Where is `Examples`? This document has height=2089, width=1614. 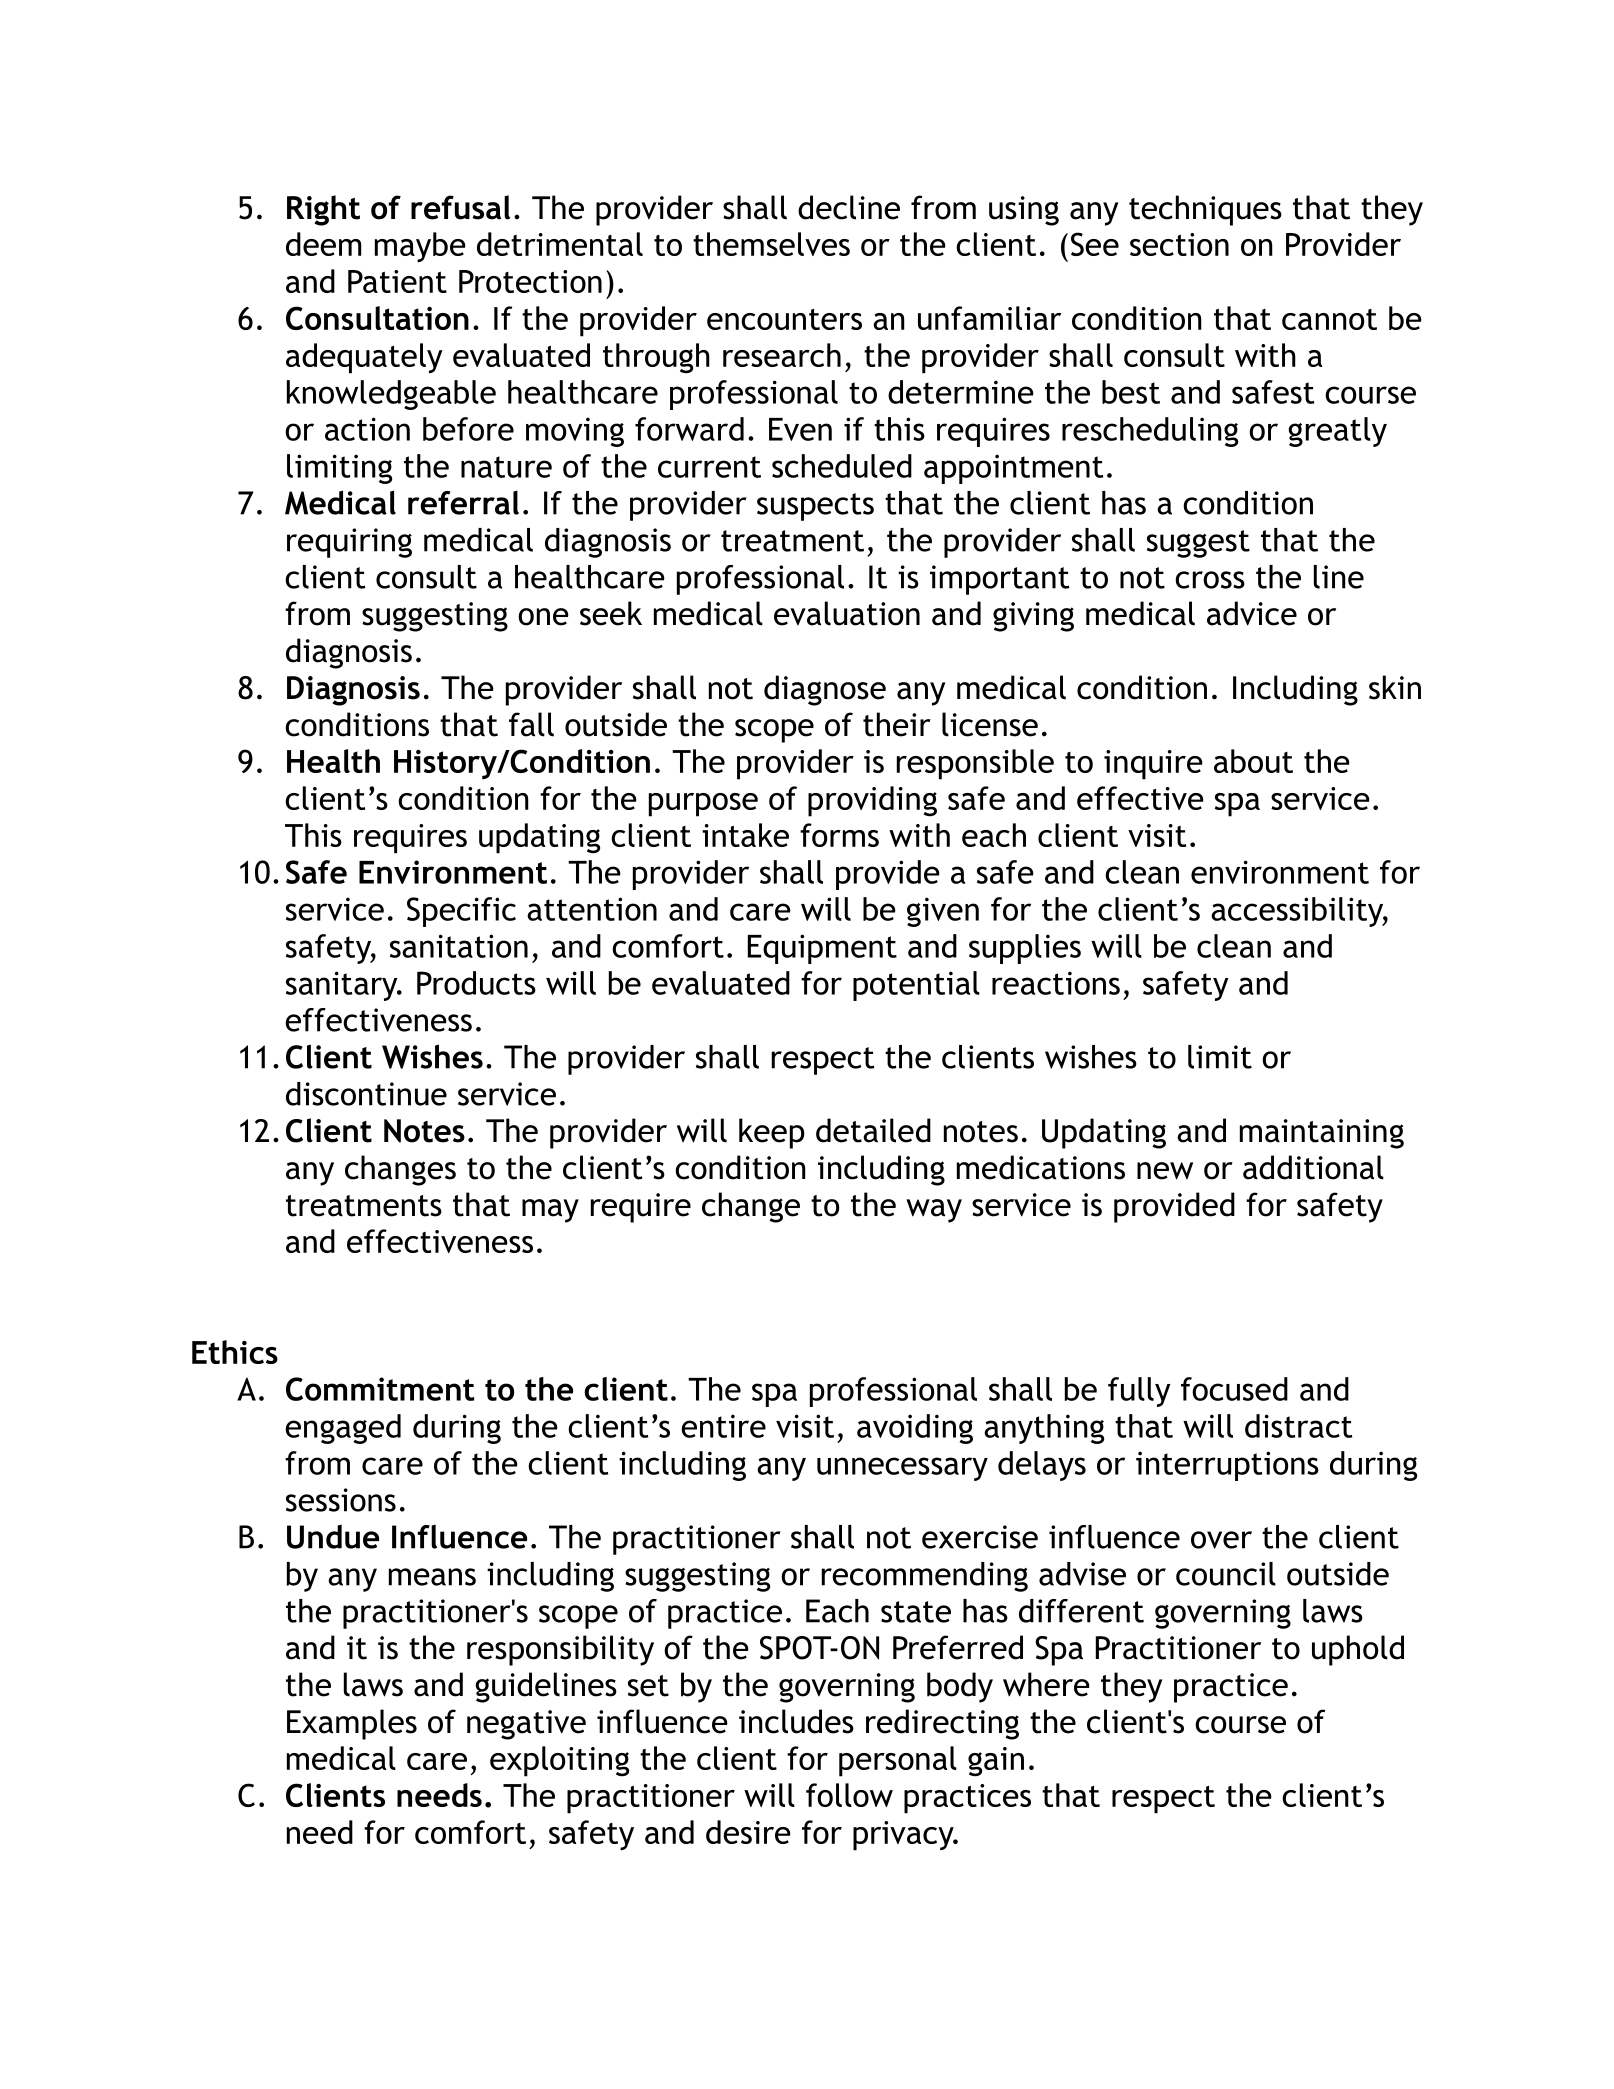
Examples is located at coordinates (352, 1724).
